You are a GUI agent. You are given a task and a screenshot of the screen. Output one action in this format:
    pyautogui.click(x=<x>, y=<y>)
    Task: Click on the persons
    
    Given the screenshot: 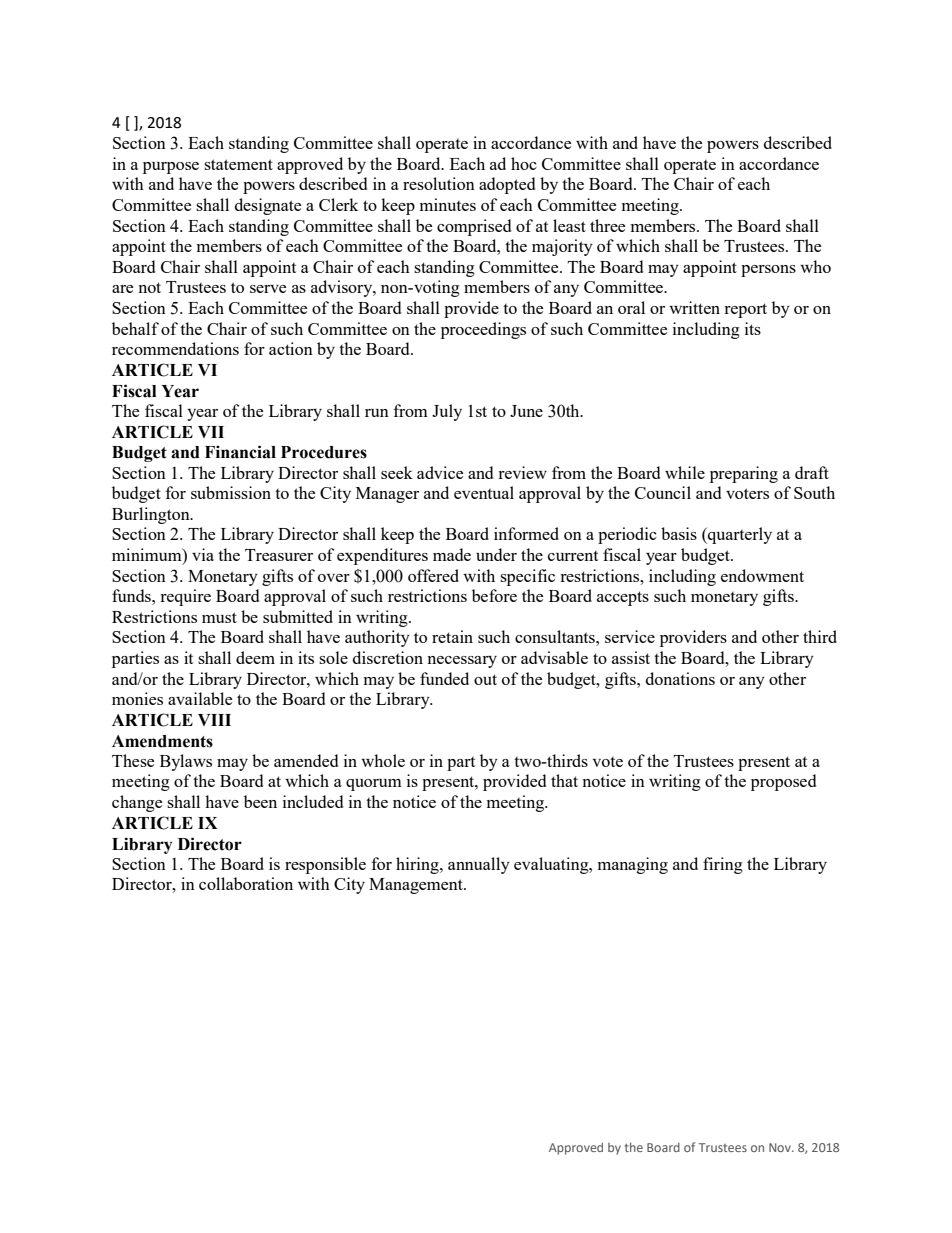 What is the action you would take?
    pyautogui.click(x=768, y=271)
